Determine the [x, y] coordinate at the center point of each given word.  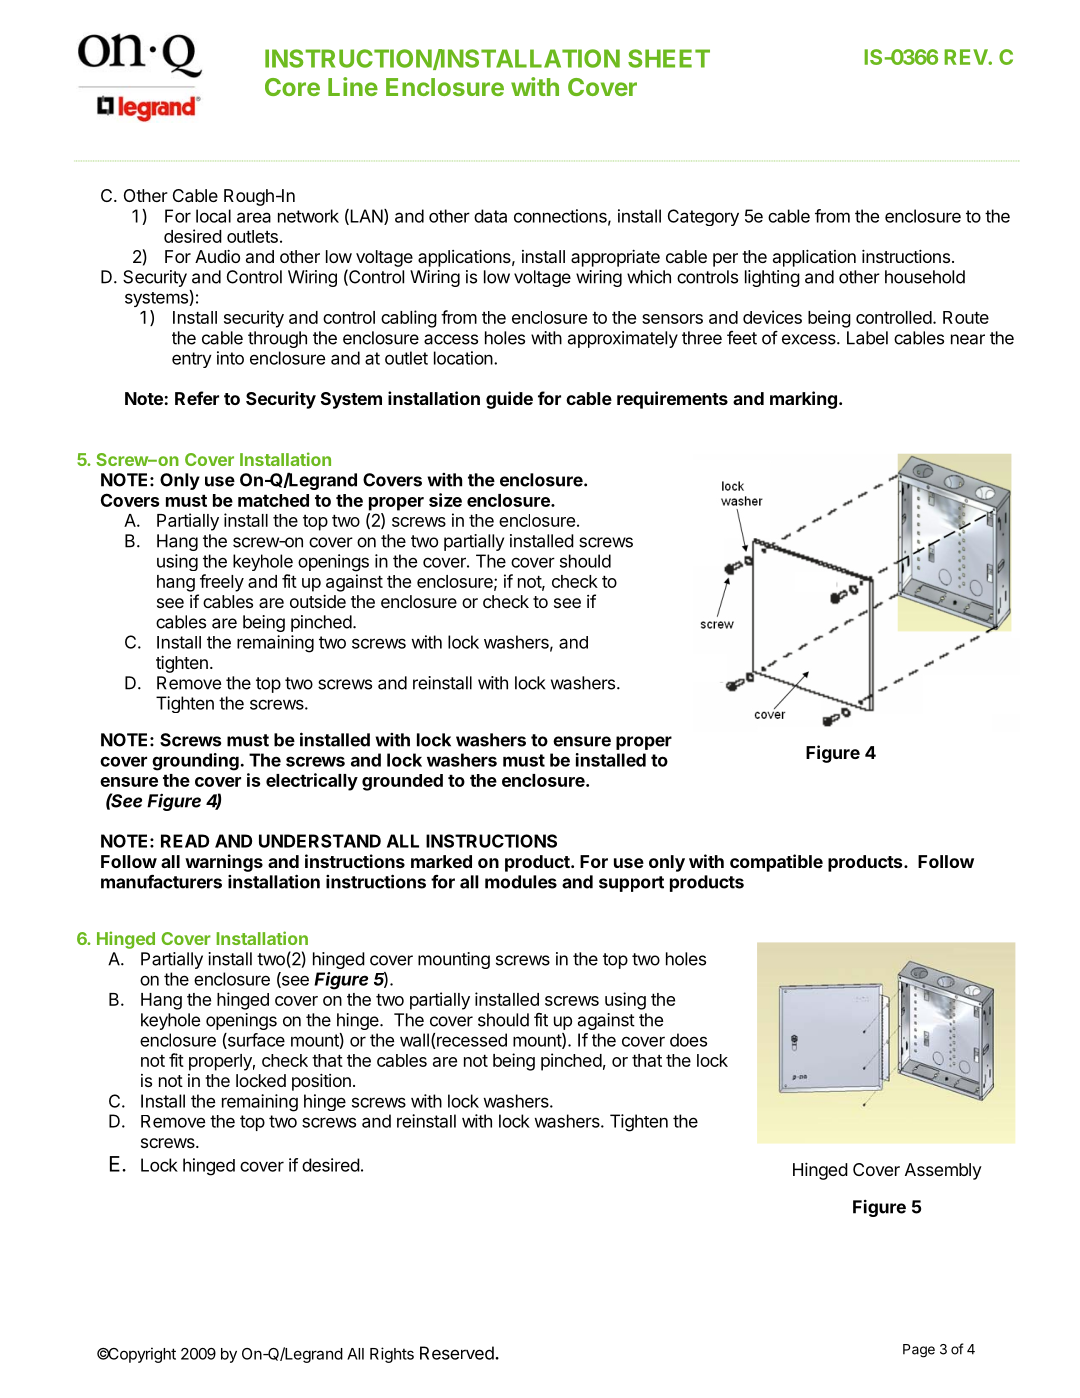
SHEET [669, 58]
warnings [224, 863]
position [321, 1082]
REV [966, 57]
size [445, 500]
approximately [623, 339]
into [230, 358]
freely [222, 583]
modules [521, 882]
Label [867, 338]
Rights [392, 1355]
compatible [776, 863]
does [688, 1040]
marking [803, 400]
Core [292, 87]
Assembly [943, 1171]
